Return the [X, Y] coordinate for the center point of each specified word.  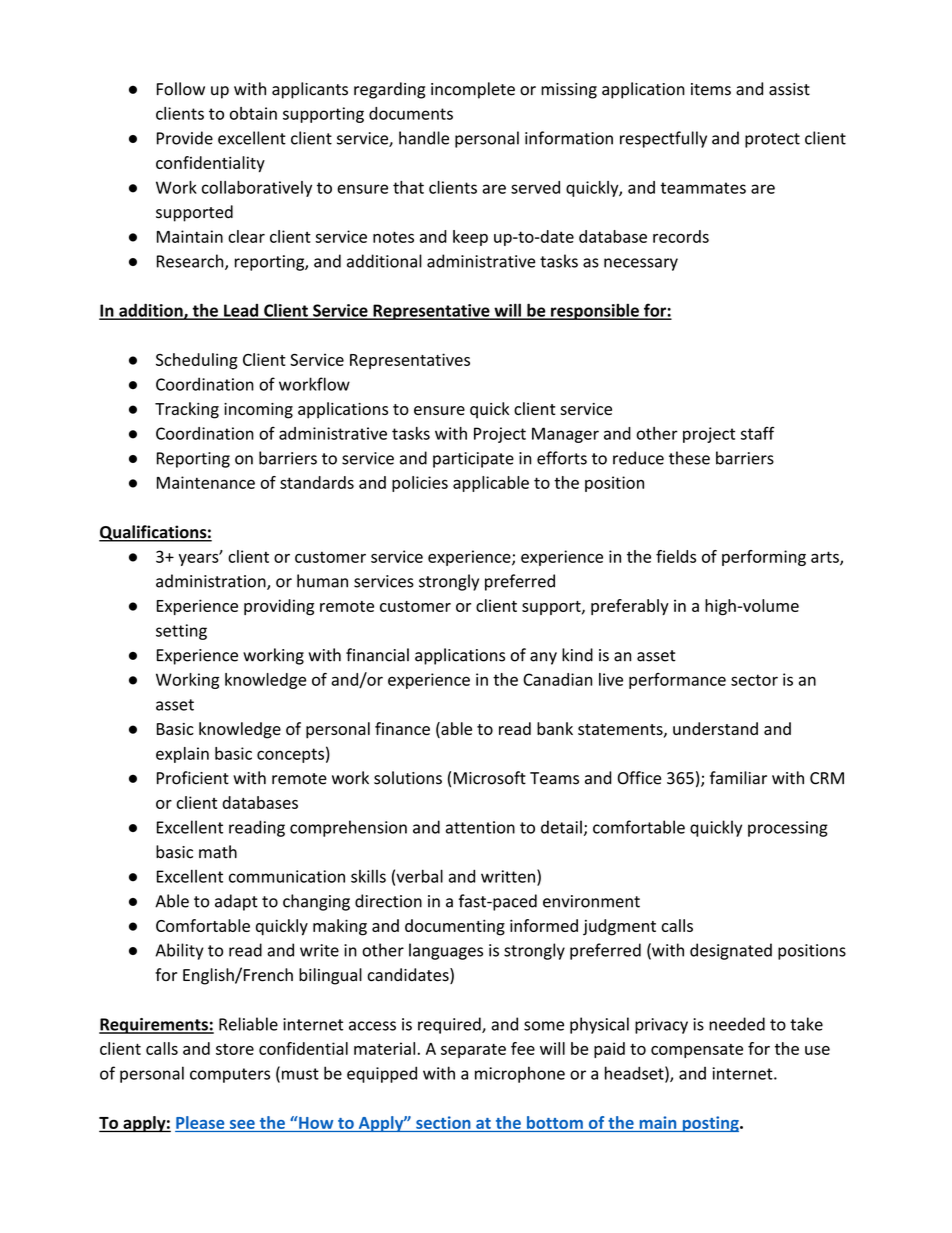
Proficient [193, 778]
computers [230, 1075]
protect [772, 140]
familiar [738, 778]
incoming [258, 411]
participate [473, 460]
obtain [253, 113]
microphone [520, 1074]
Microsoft [490, 778]
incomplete [473, 90]
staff [757, 433]
